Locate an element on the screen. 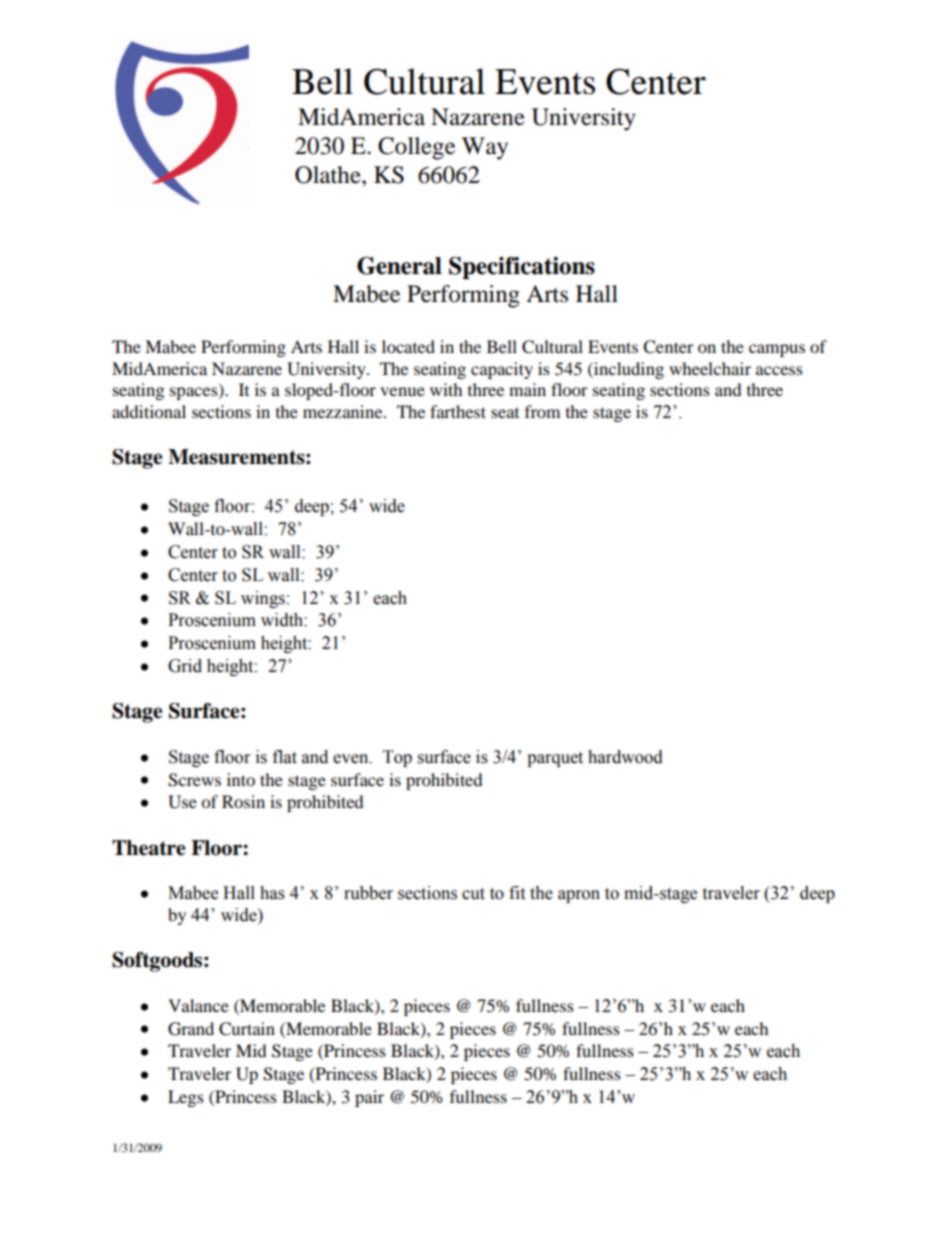  fit is located at coordinates (517, 893).
